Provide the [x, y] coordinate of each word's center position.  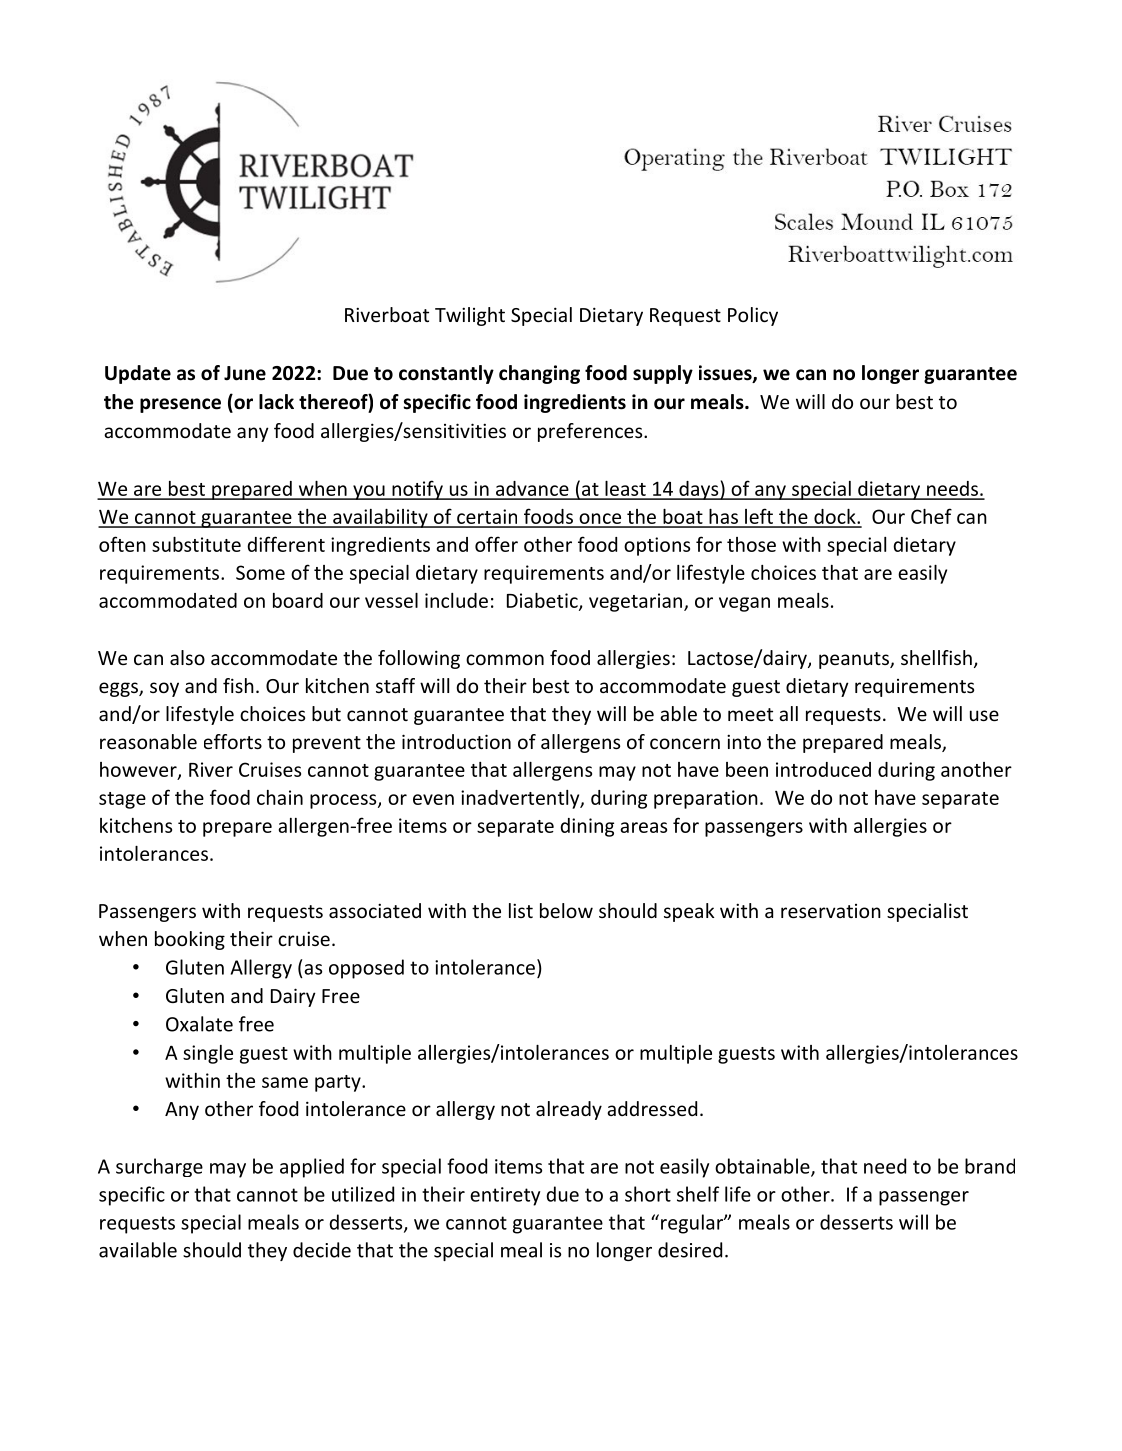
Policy [753, 316]
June [245, 373]
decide [322, 1250]
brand [990, 1166]
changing [539, 374]
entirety [505, 1196]
